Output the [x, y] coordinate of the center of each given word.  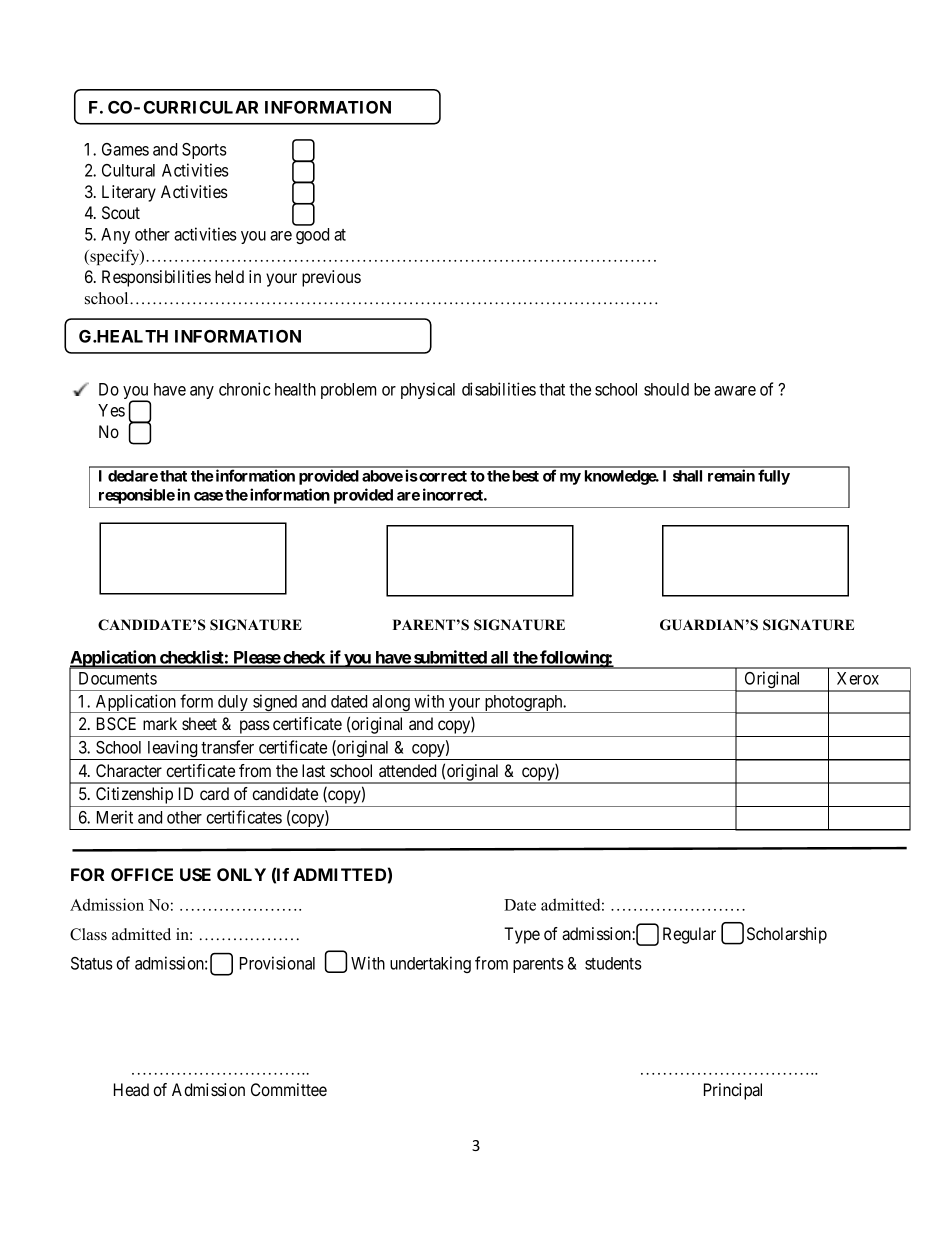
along [391, 704]
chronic [245, 389]
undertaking [430, 964]
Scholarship [787, 935]
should [666, 389]
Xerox [858, 678]
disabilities [499, 389]
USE [195, 874]
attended [407, 770]
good [312, 236]
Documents [118, 678]
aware [735, 391]
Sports [204, 151]
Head [131, 1089]
